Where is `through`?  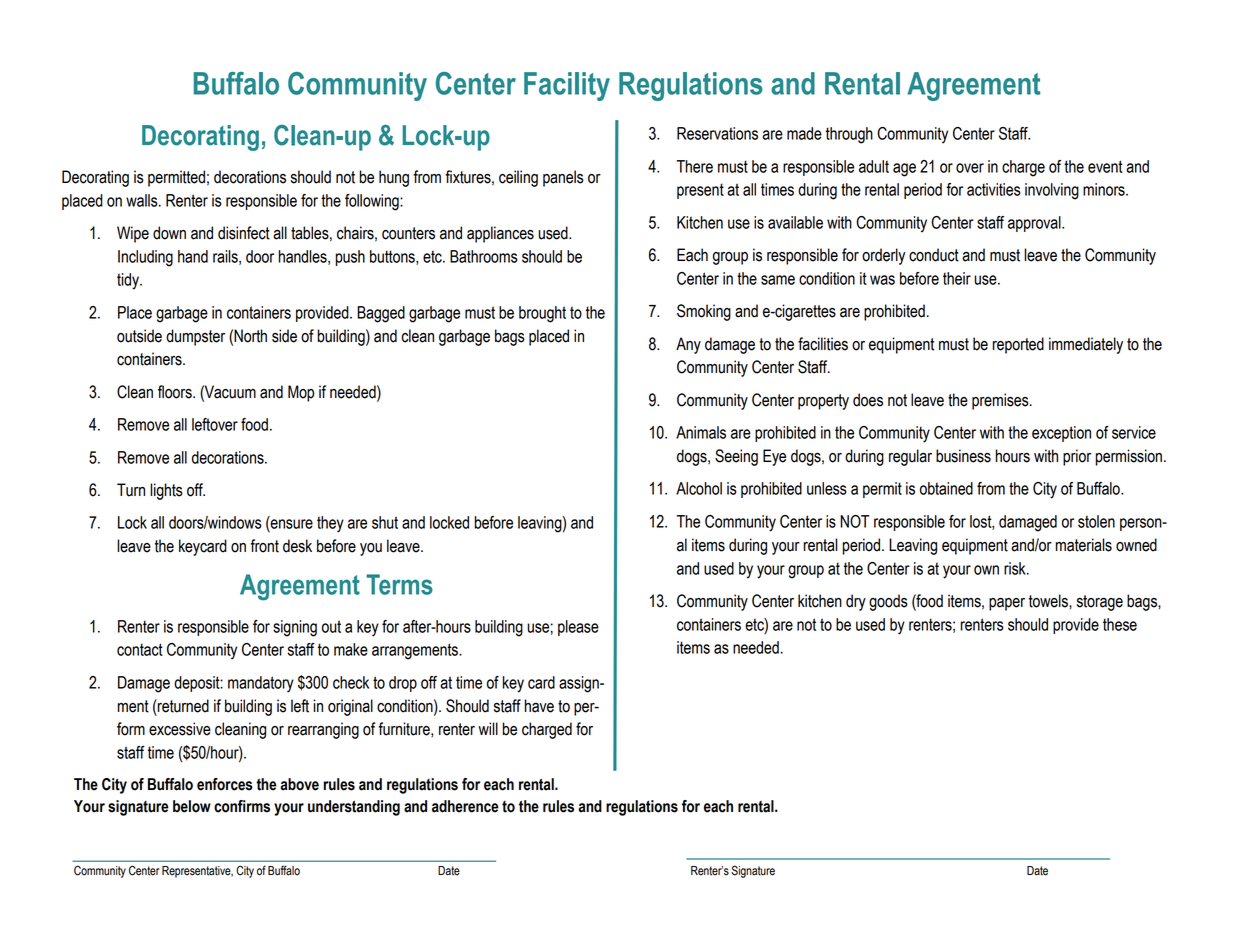 through is located at coordinates (849, 135).
